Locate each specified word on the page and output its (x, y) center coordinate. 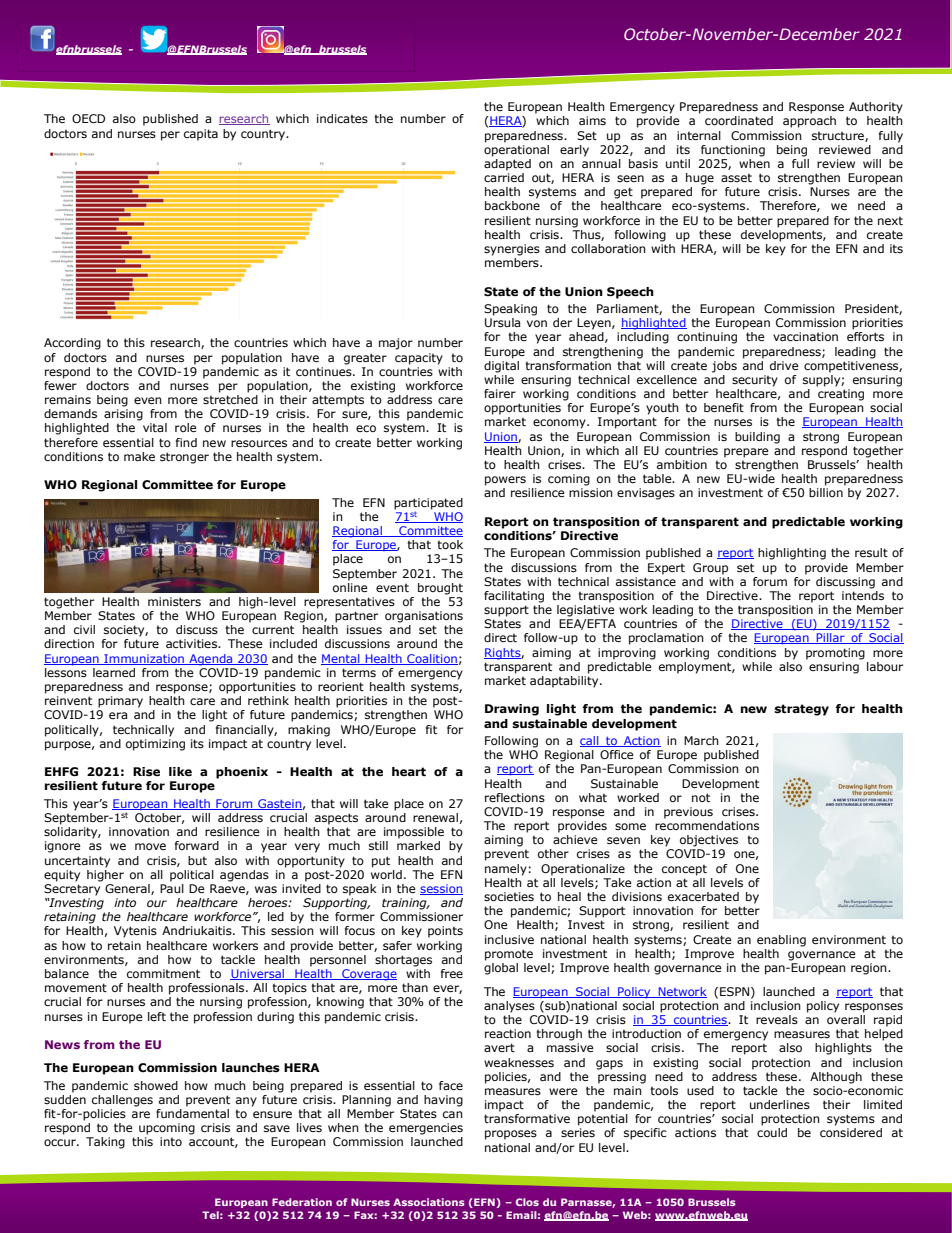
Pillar (831, 638)
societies (509, 896)
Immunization (144, 659)
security (755, 381)
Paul (172, 887)
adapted (507, 163)
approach (809, 122)
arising (123, 415)
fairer (500, 393)
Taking (105, 1143)
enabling (781, 941)
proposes (511, 1135)
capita (201, 135)
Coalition (431, 659)
